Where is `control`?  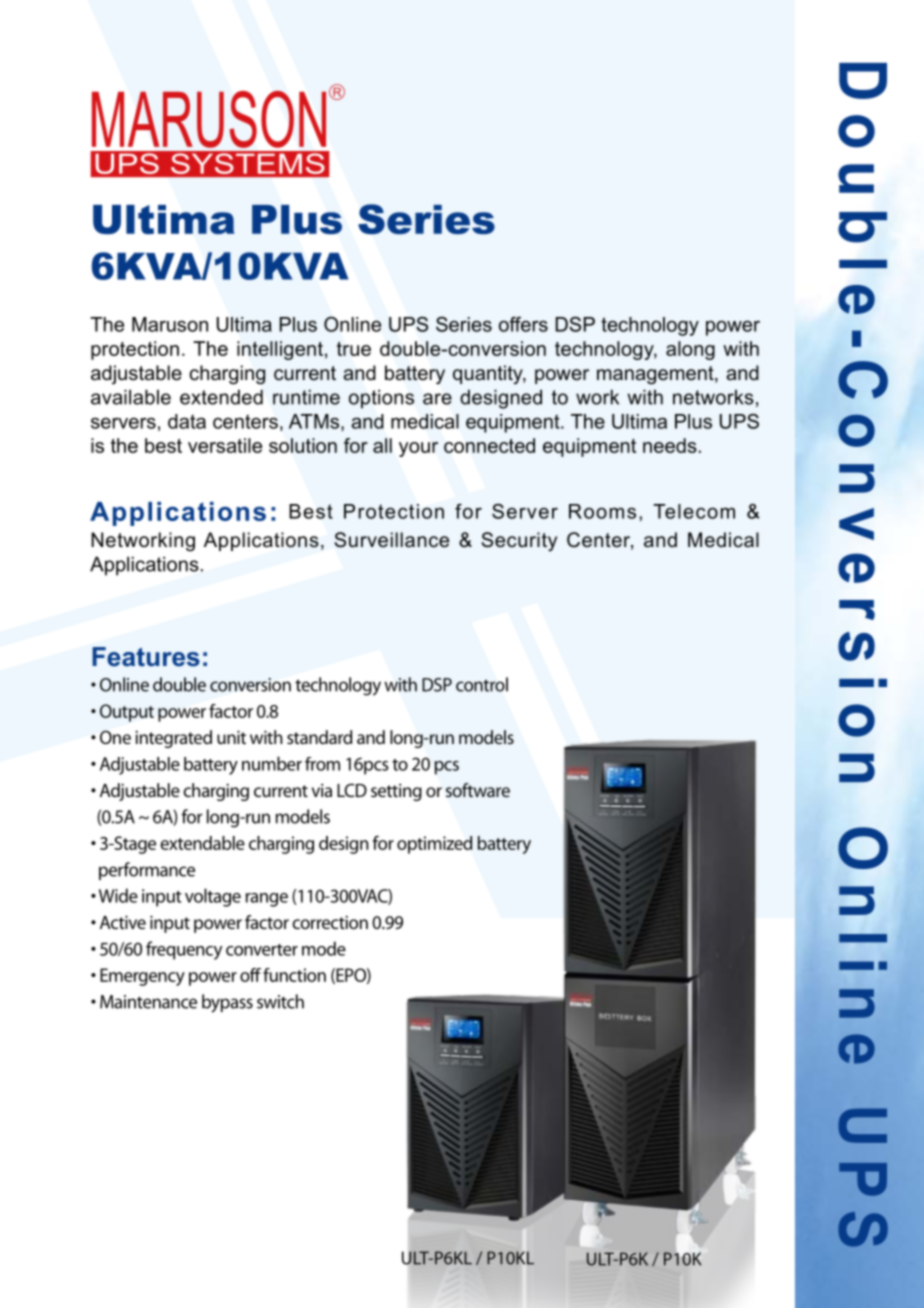 control is located at coordinates (482, 684).
